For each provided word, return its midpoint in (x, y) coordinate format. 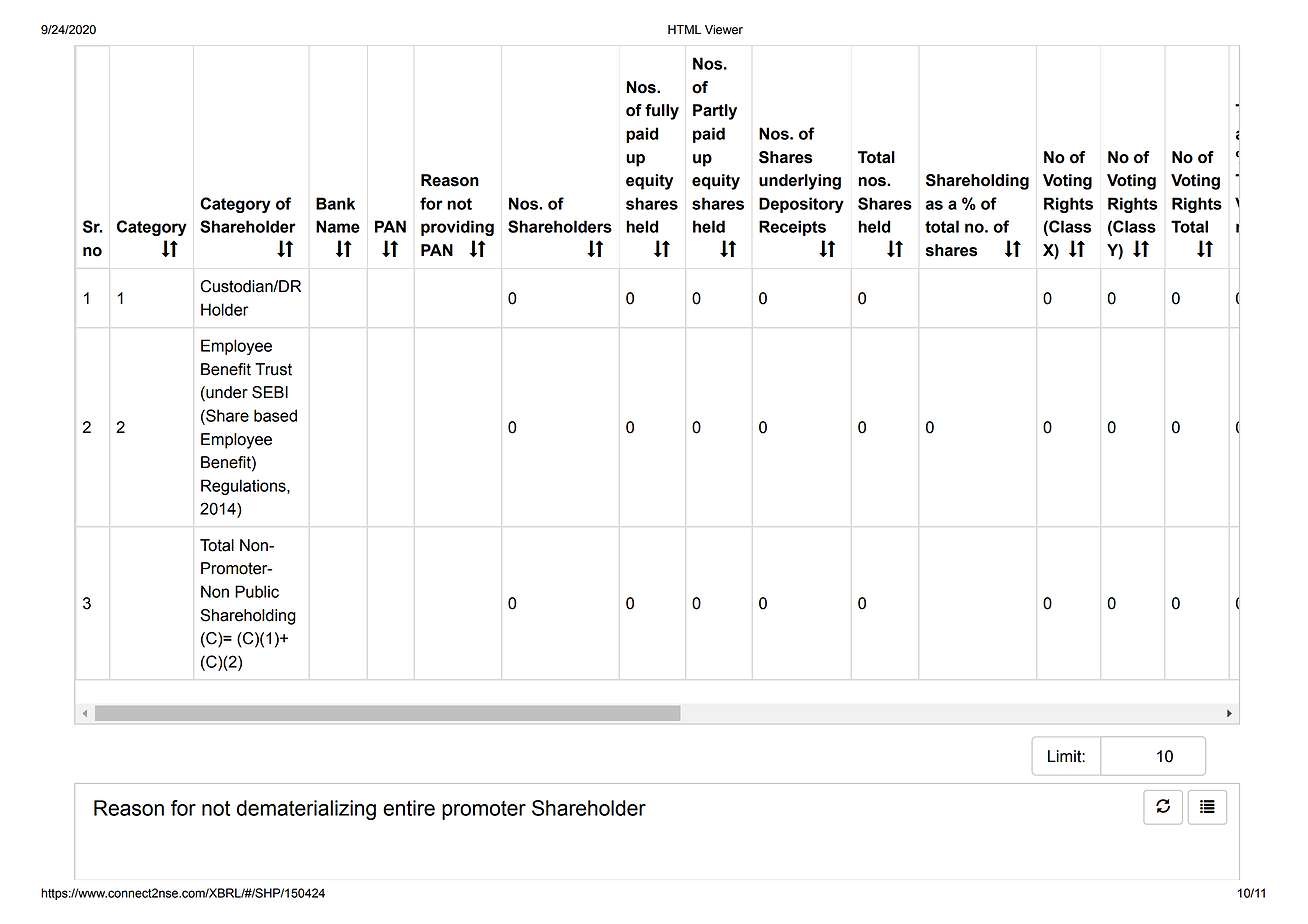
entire (409, 808)
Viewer (724, 30)
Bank (335, 203)
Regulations (244, 487)
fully (662, 112)
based (275, 415)
